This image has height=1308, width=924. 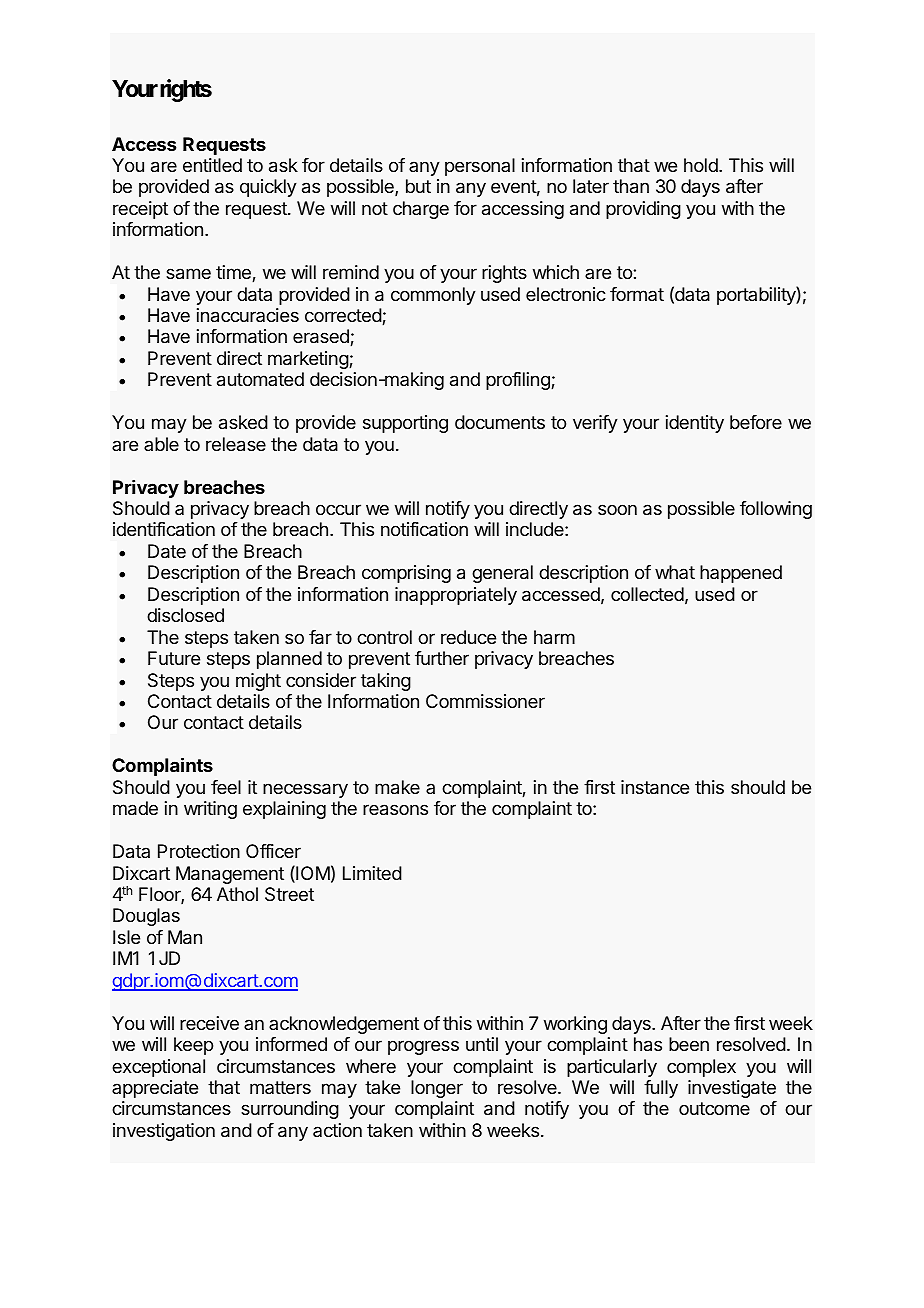 I want to click on asked, so click(x=243, y=422).
